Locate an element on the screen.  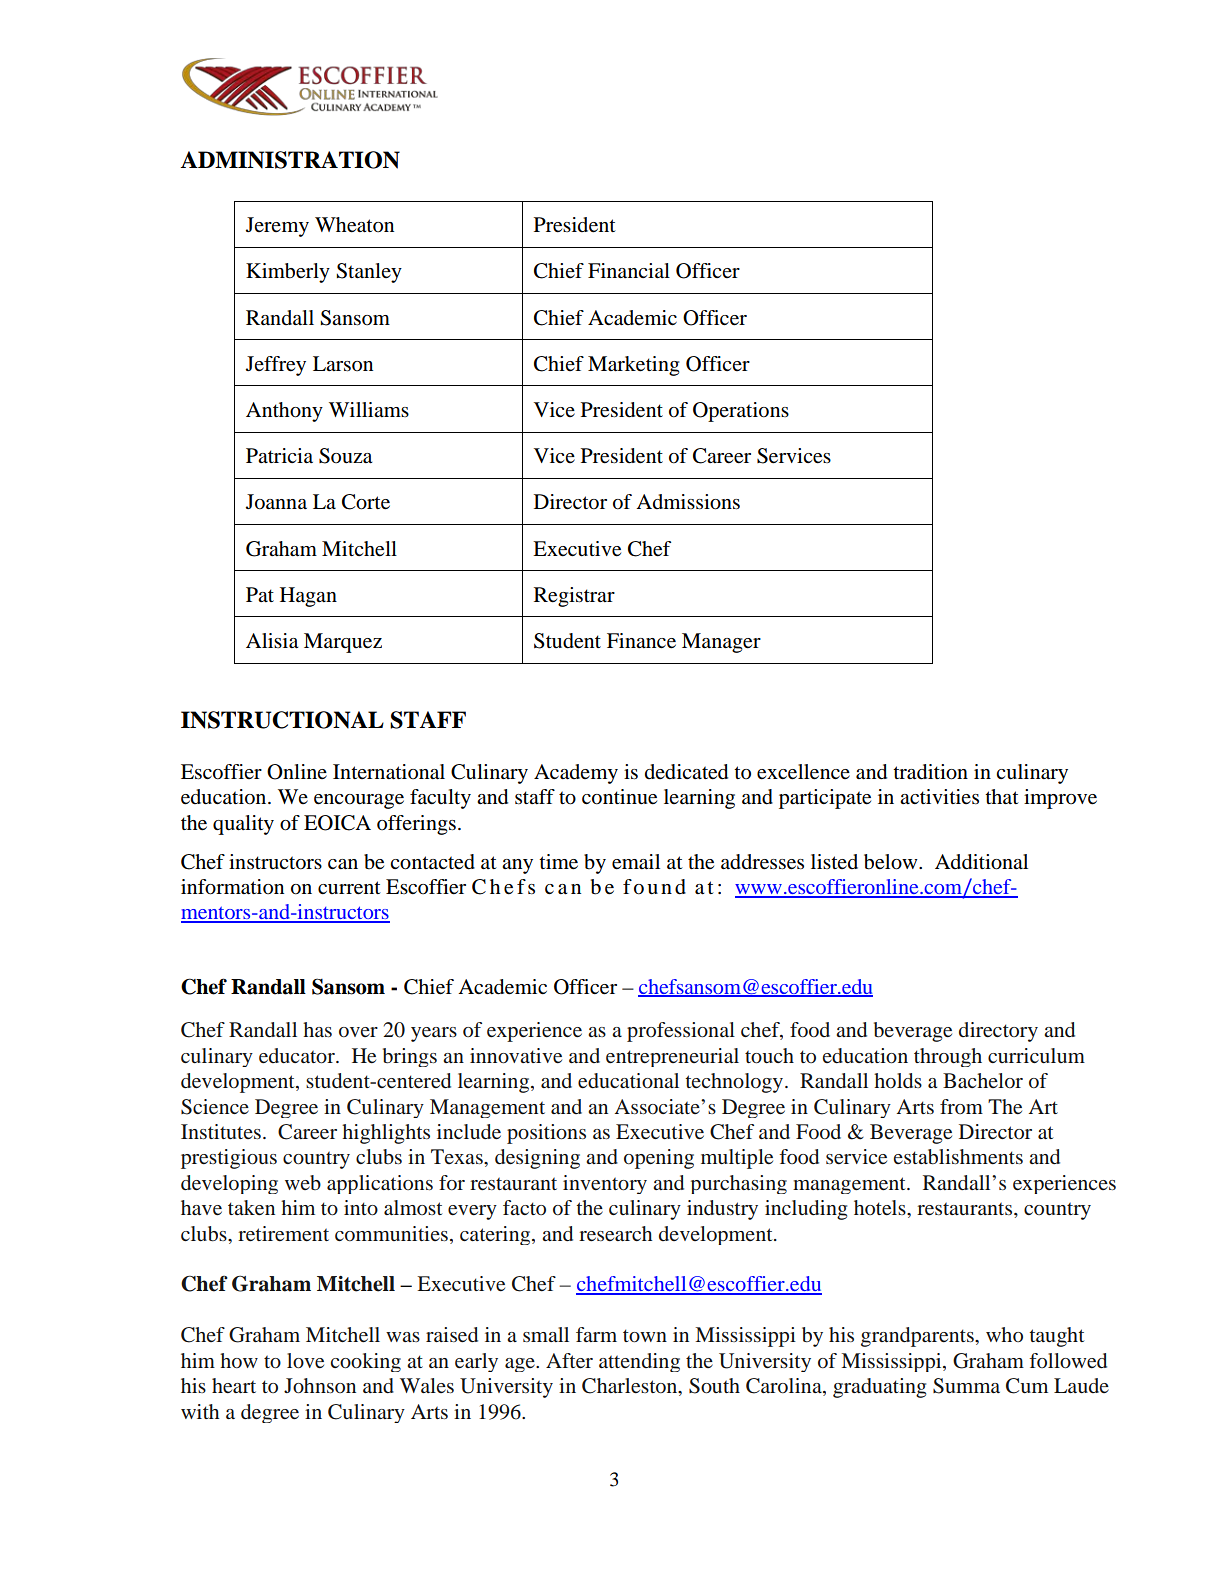
Registrar is located at coordinates (574, 597).
